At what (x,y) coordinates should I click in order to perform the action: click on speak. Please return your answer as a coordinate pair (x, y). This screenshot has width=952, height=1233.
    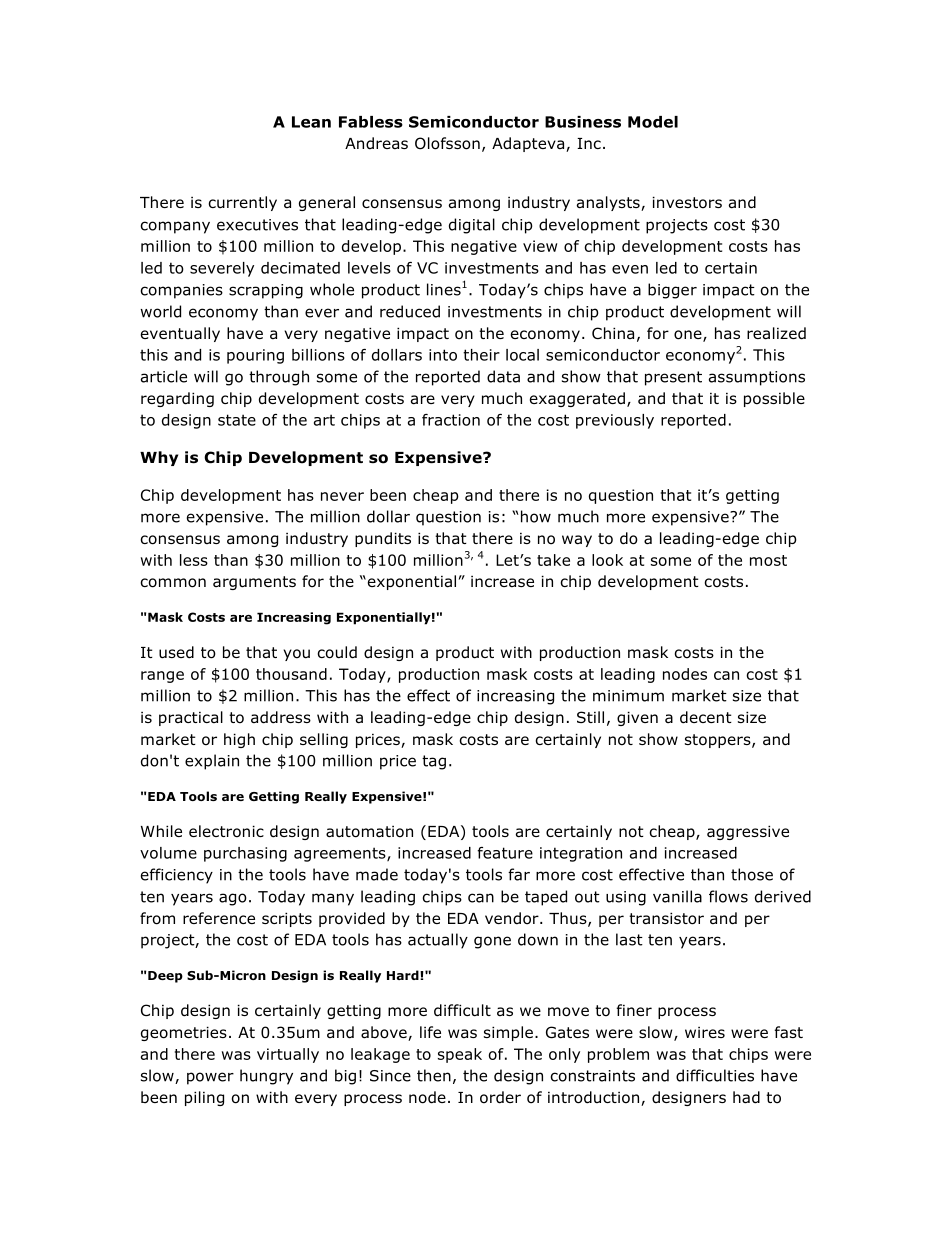
    Looking at the image, I should click on (460, 1055).
